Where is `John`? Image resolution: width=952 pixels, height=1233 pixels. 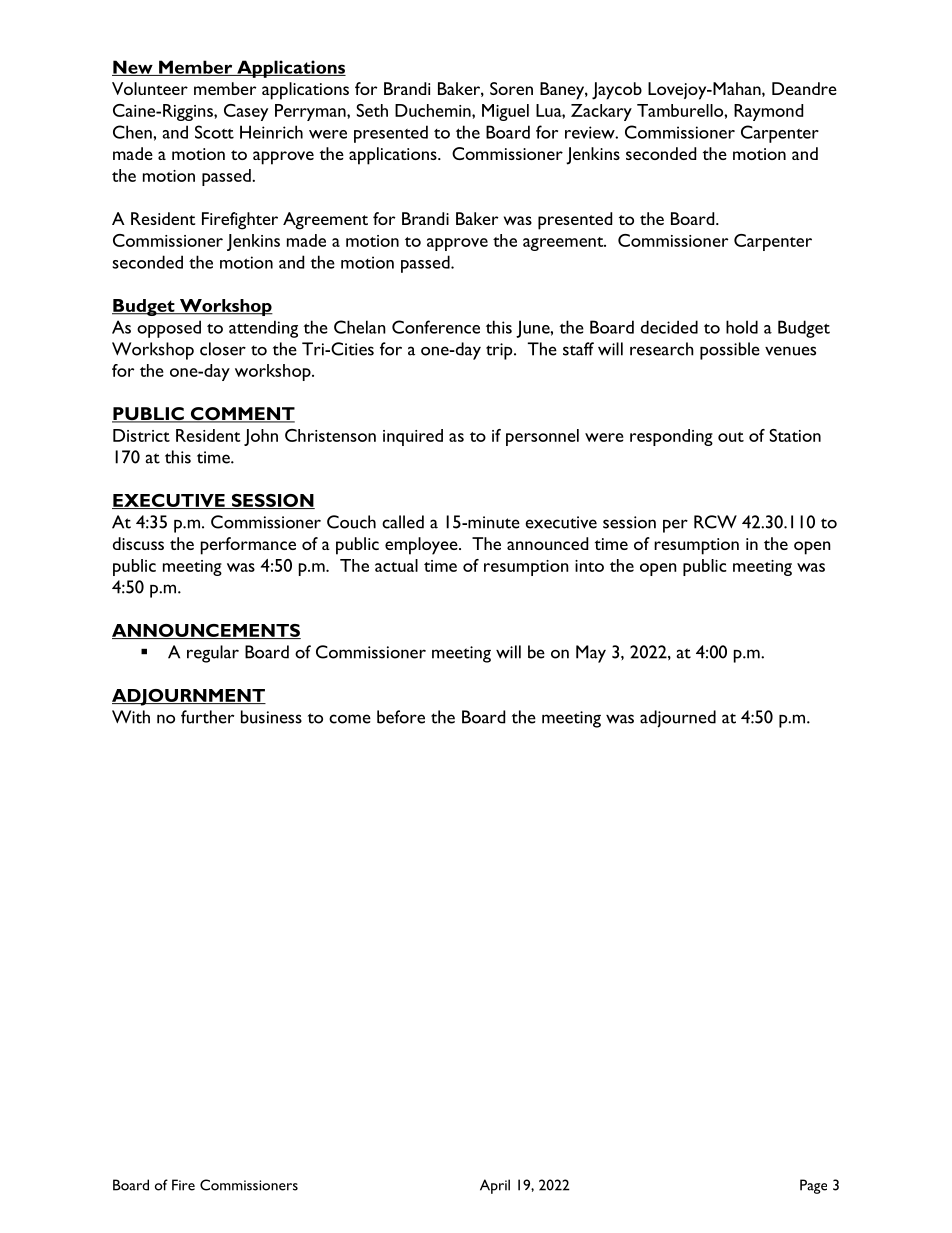 John is located at coordinates (261, 437).
